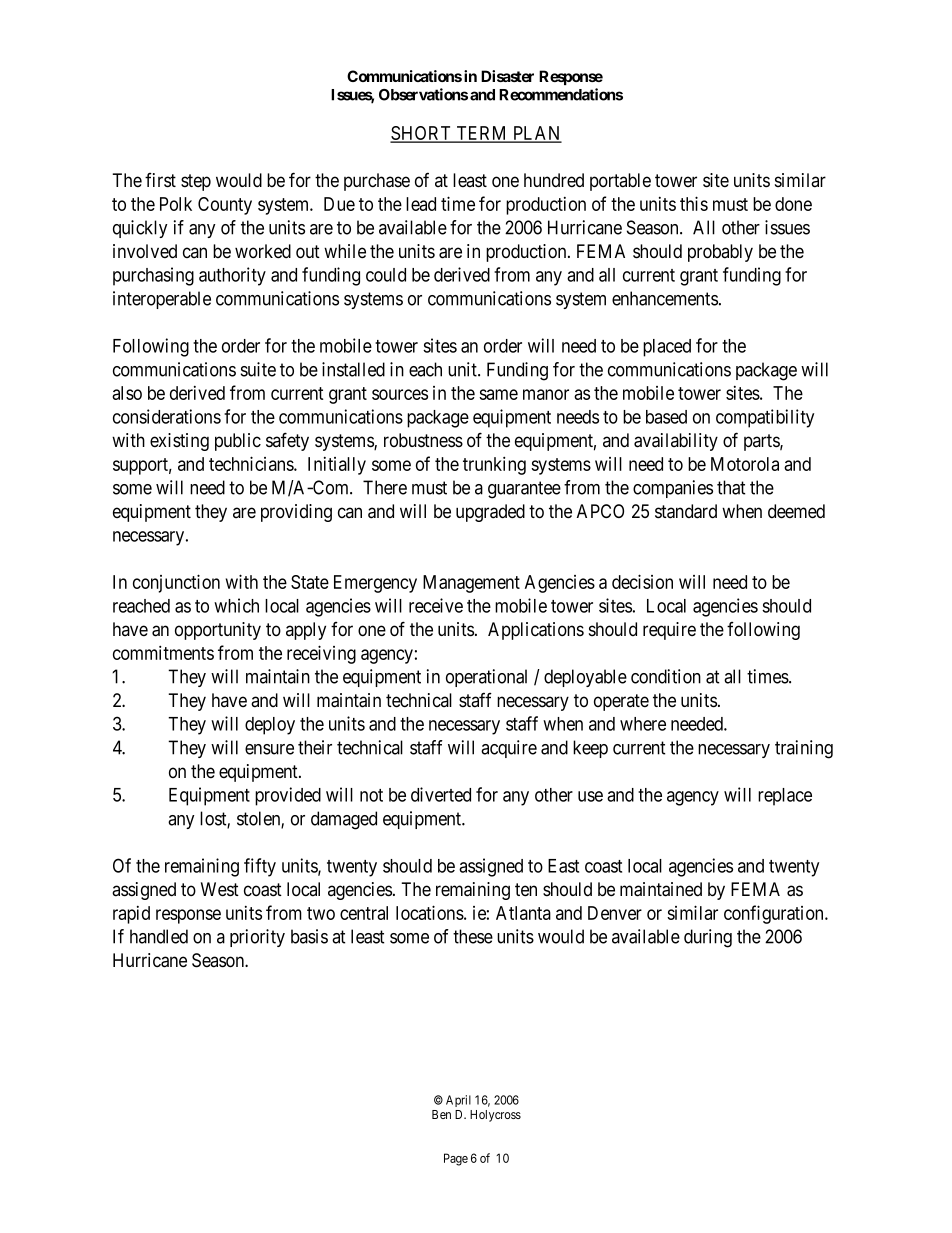  Describe the element at coordinates (196, 182) in the screenshot. I see `step` at that location.
